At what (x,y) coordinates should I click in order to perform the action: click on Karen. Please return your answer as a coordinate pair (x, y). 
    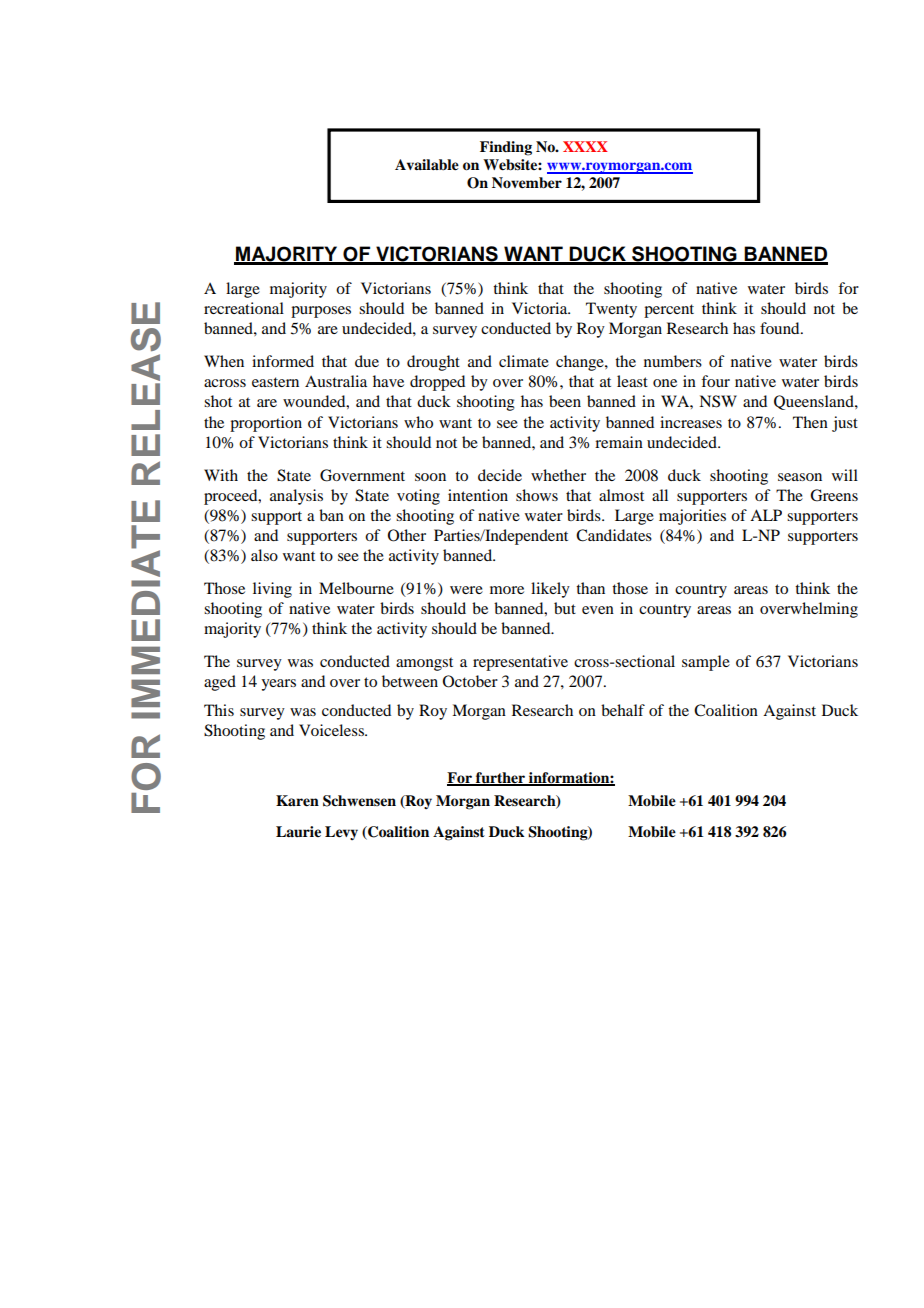
    Looking at the image, I should click on (297, 801).
